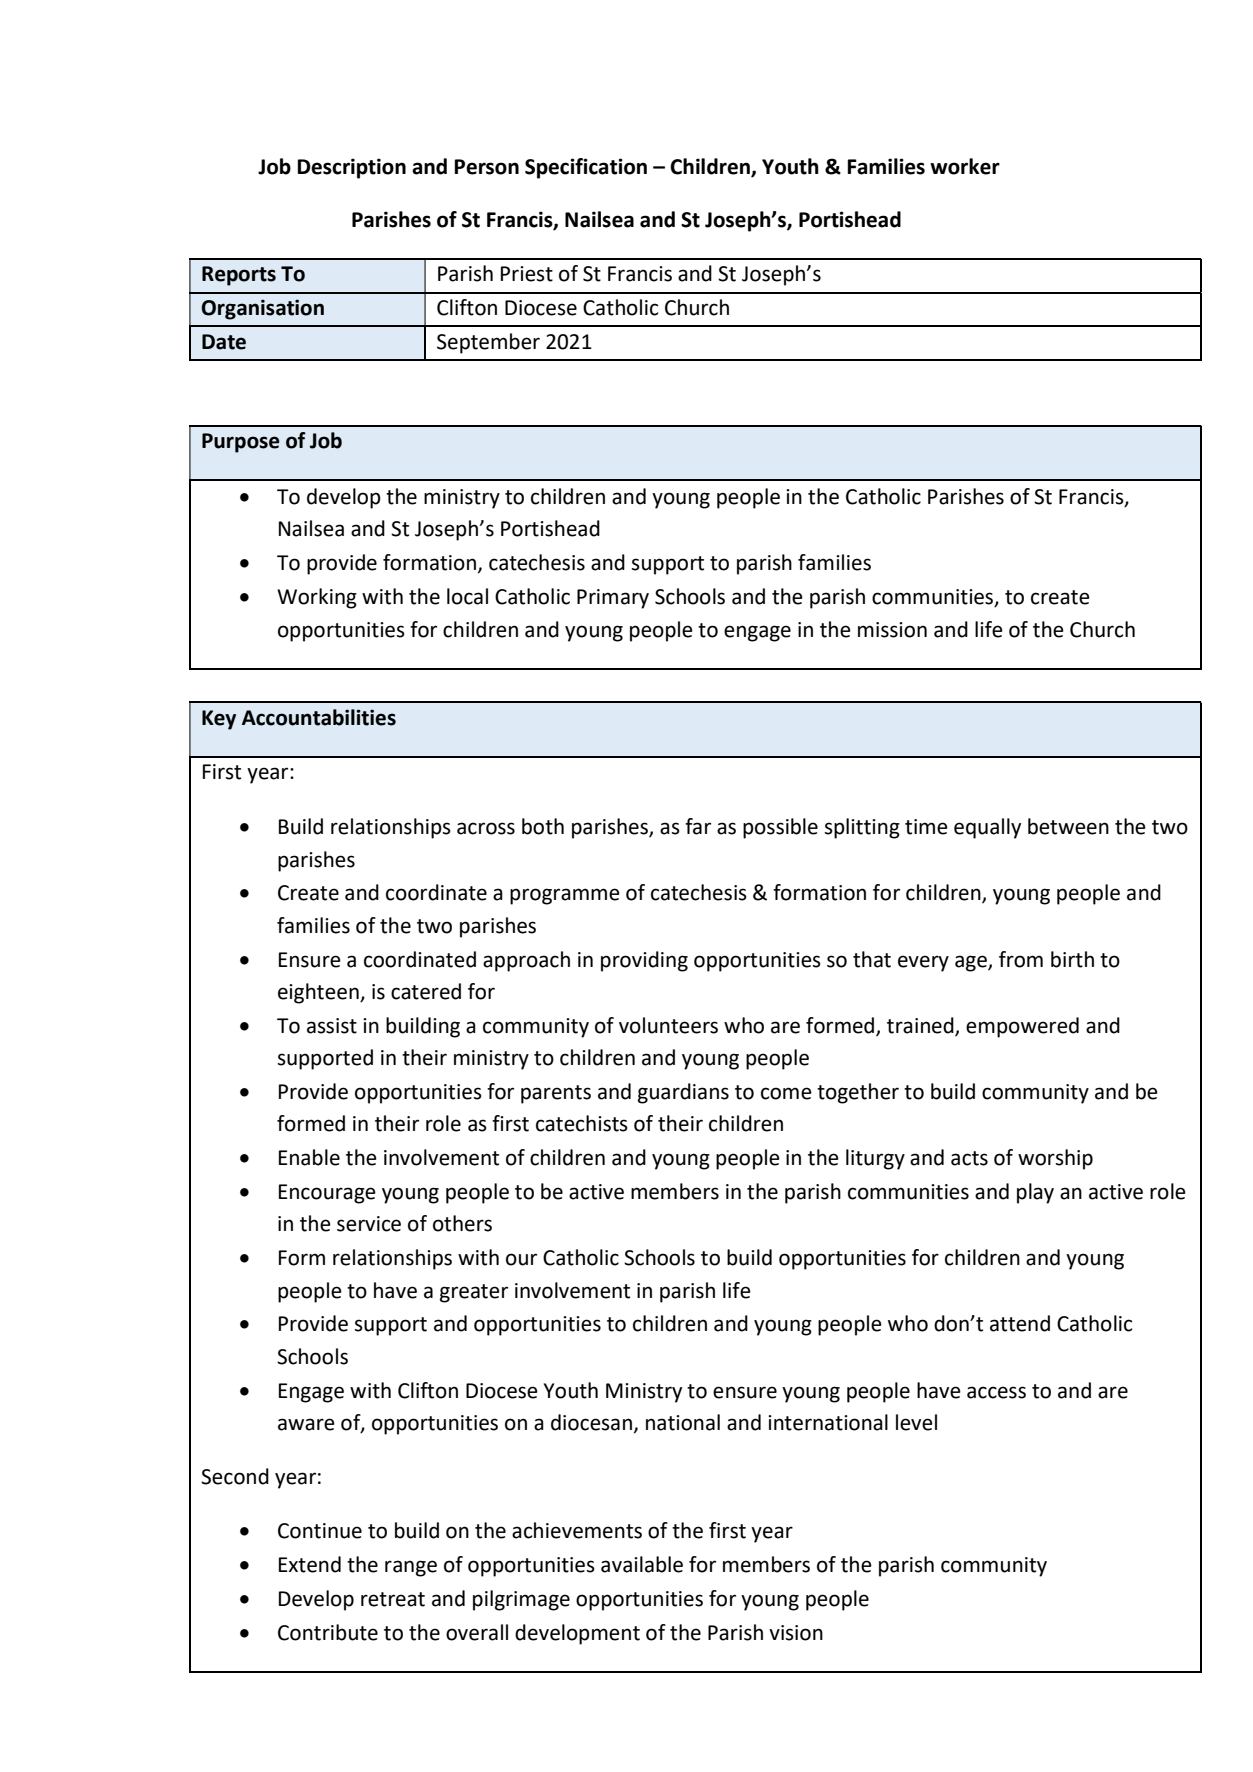 Image resolution: width=1253 pixels, height=1772 pixels. I want to click on Accountabilities, so click(319, 717).
